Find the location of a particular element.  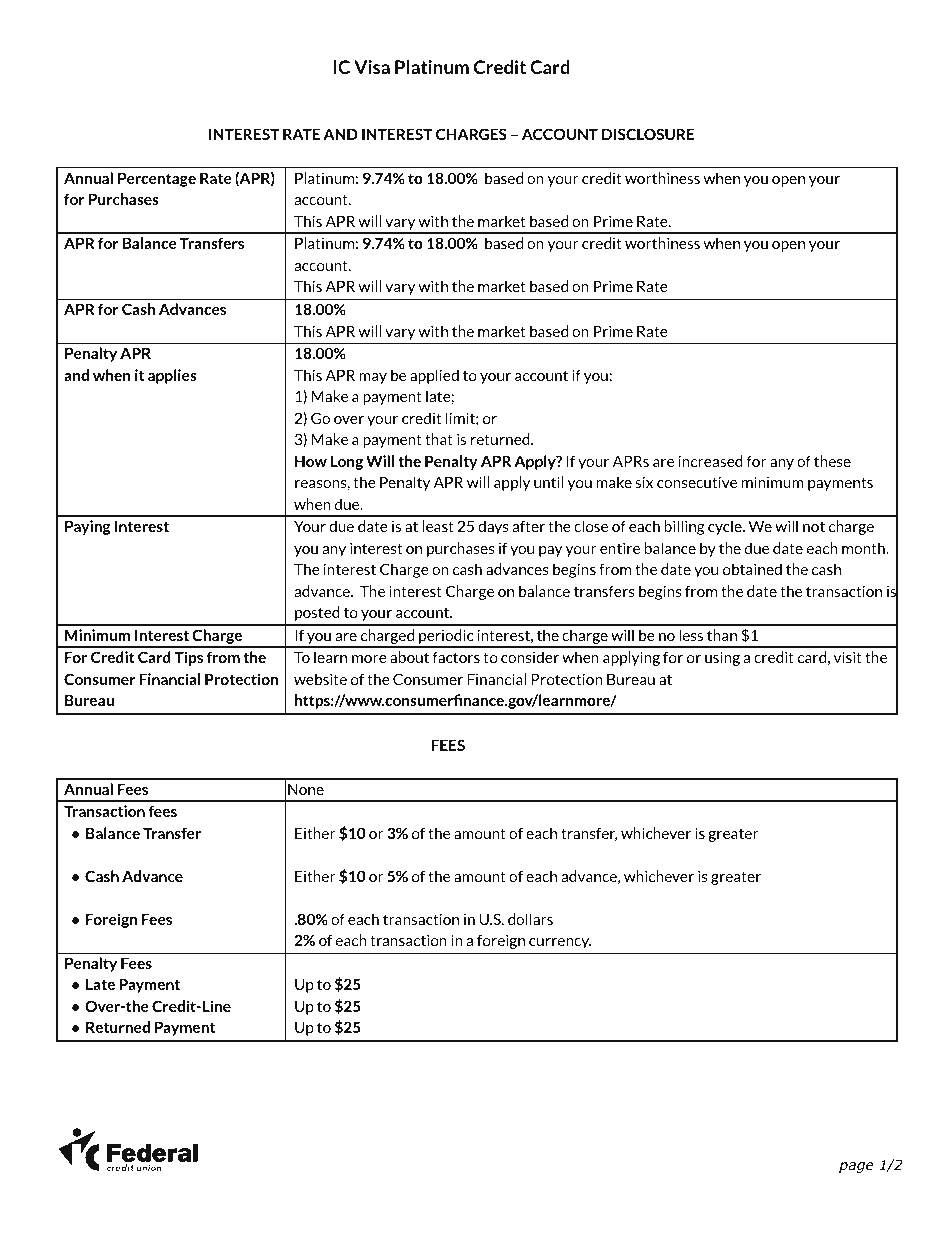

Visa is located at coordinates (372, 67).
